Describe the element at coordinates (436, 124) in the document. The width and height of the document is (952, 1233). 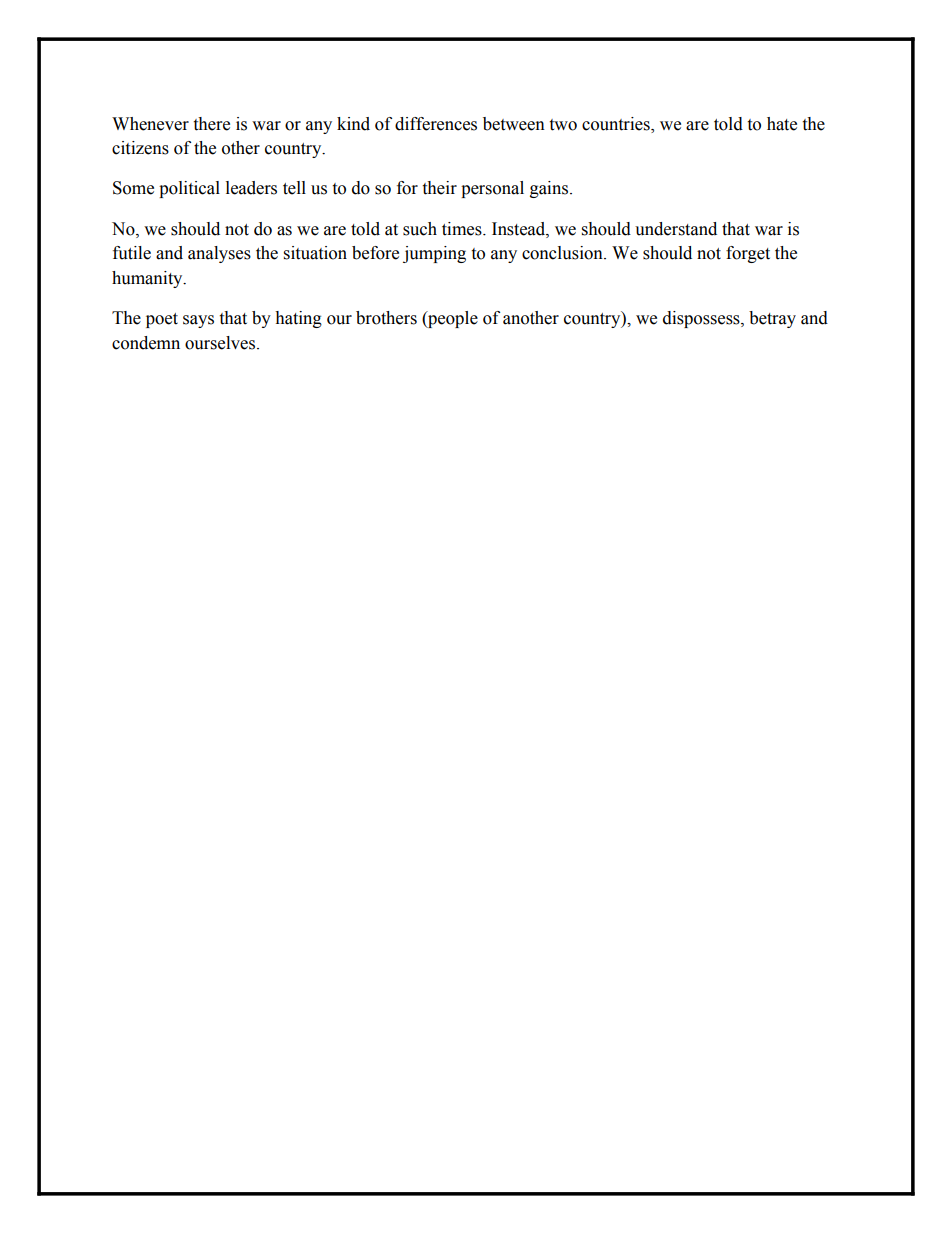
I see `differences` at that location.
